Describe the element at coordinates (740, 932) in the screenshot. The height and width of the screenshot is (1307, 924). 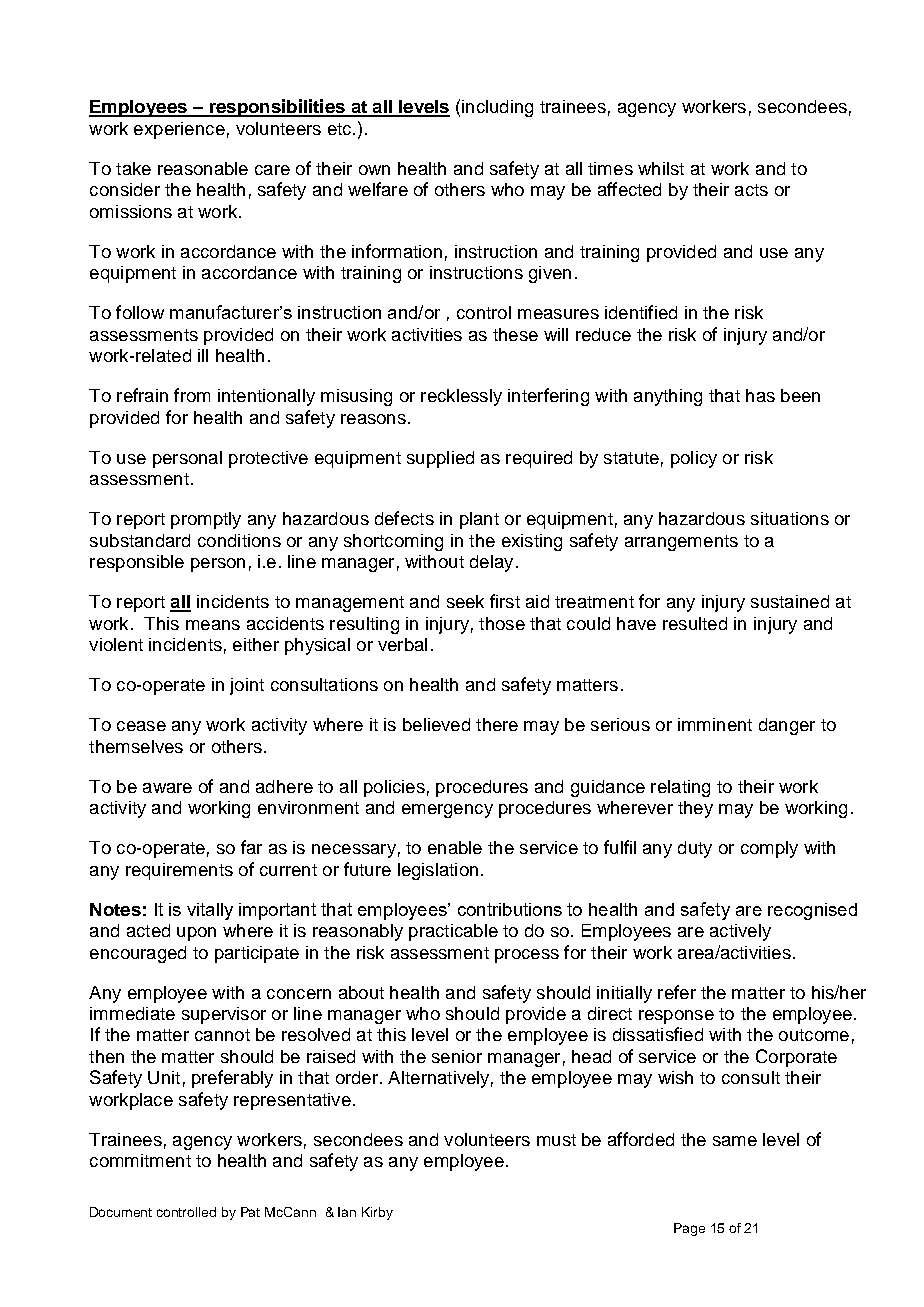
I see `actively` at that location.
